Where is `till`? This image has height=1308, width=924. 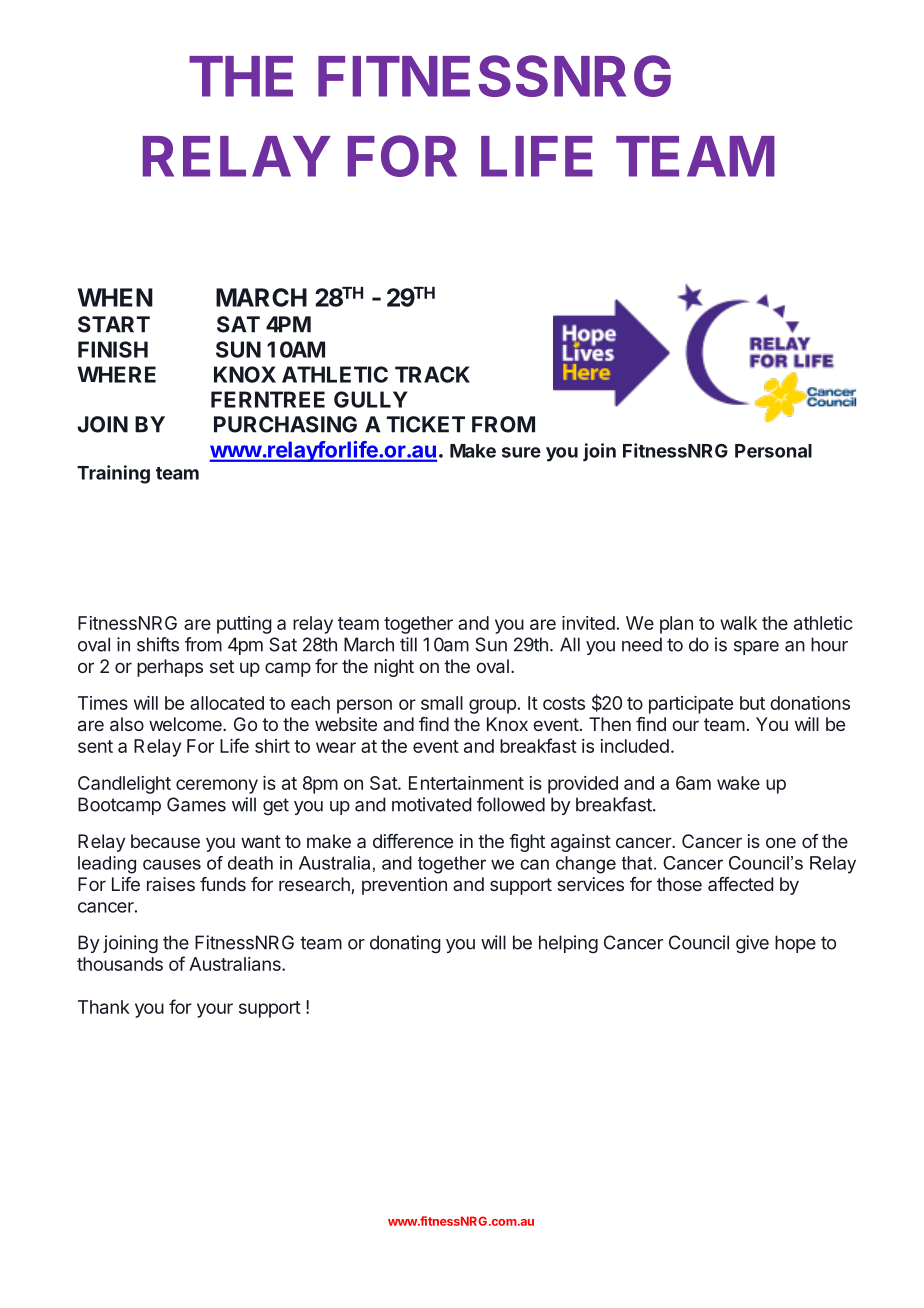 till is located at coordinates (408, 644).
